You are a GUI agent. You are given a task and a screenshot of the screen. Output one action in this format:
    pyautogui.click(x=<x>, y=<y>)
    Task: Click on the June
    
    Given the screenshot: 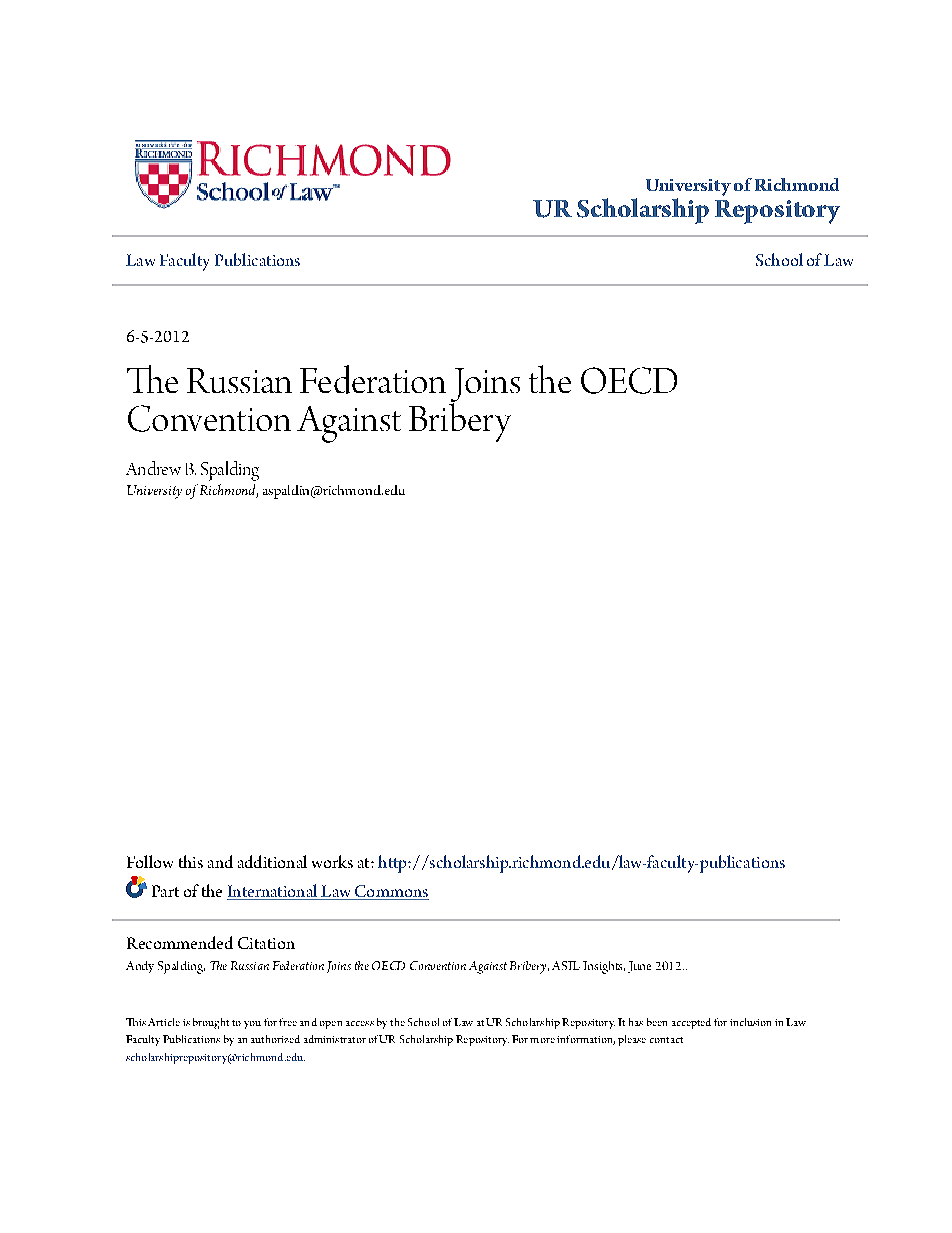 What is the action you would take?
    pyautogui.click(x=639, y=967)
